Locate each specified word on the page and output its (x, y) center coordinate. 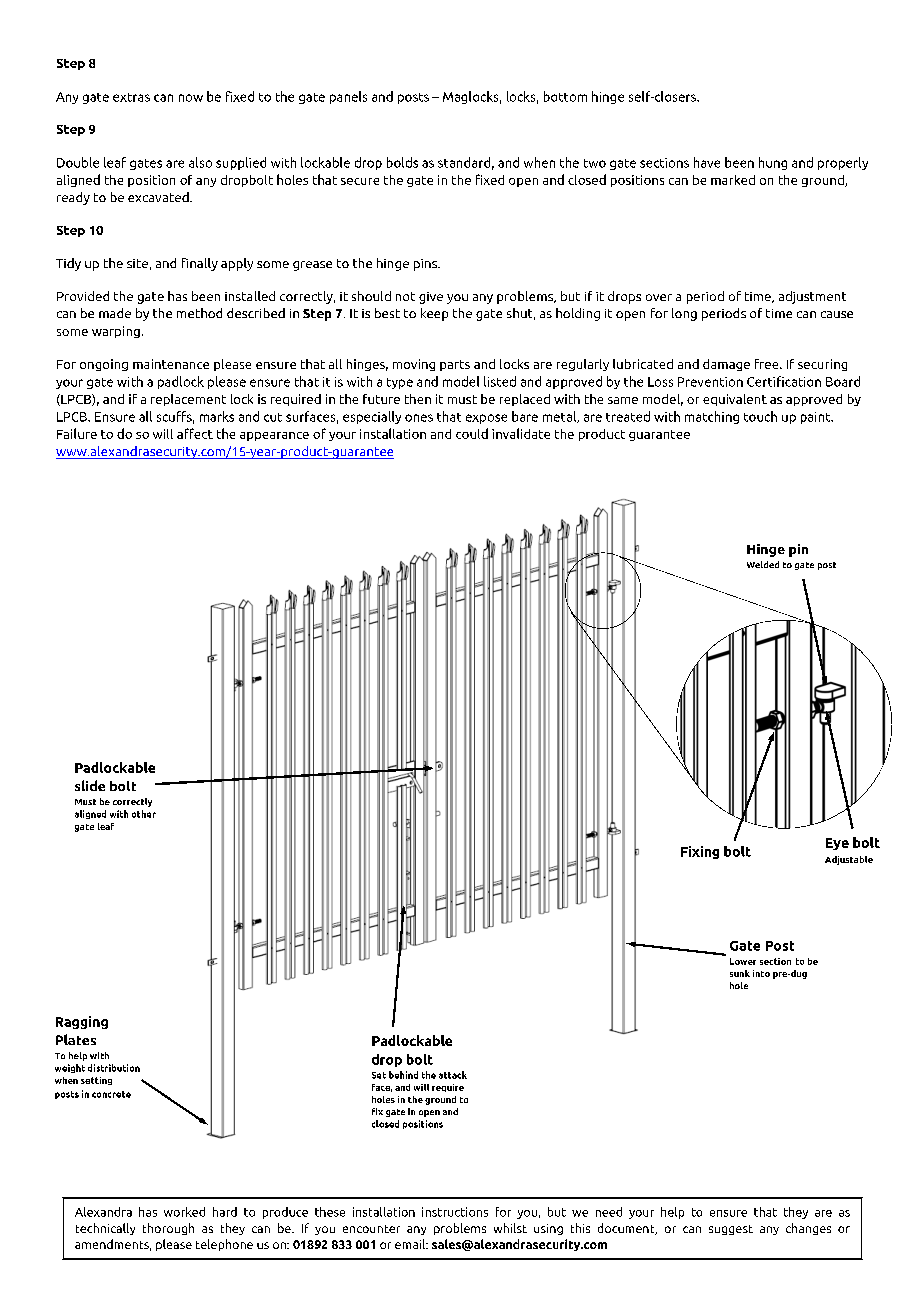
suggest (731, 1230)
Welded (763, 564)
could (472, 433)
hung (773, 163)
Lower (743, 961)
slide (90, 785)
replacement (188, 400)
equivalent (735, 400)
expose (486, 419)
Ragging (82, 1022)
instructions (455, 1212)
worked (184, 1212)
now (191, 98)
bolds (402, 162)
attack (453, 1075)
